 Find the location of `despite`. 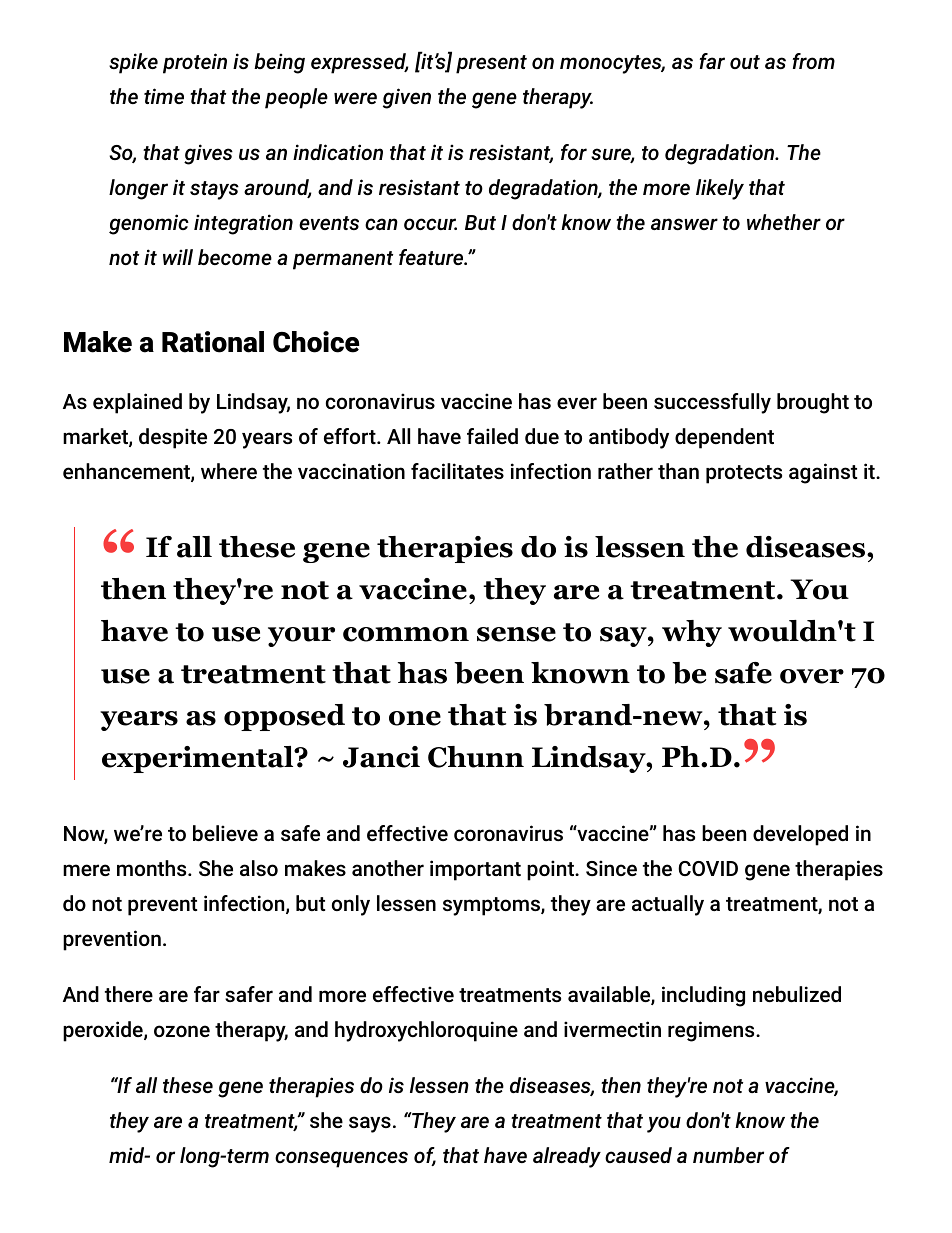

despite is located at coordinates (173, 438).
